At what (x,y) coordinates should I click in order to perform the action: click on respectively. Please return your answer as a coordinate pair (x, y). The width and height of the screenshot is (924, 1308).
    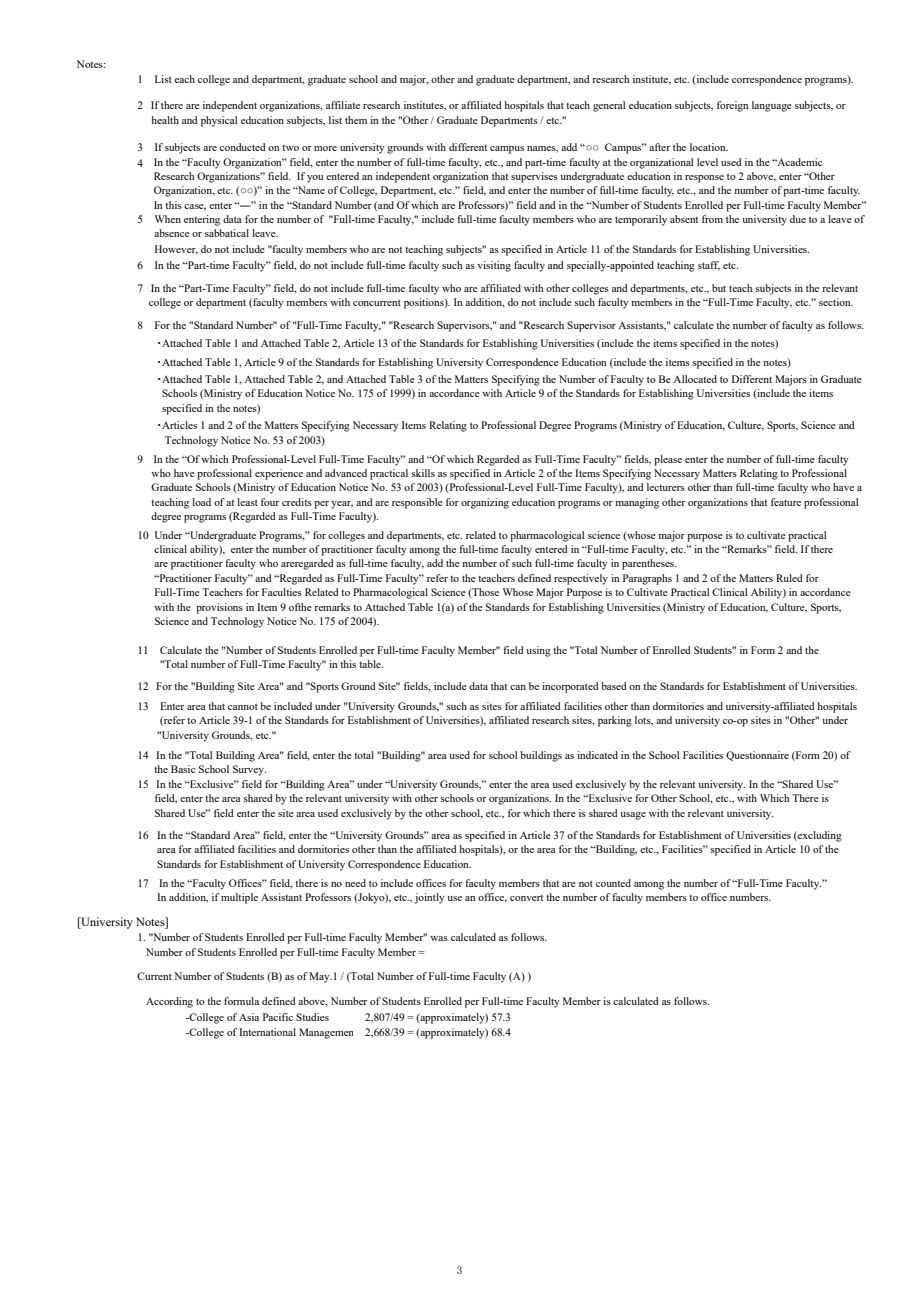
    Looking at the image, I should click on (581, 579).
